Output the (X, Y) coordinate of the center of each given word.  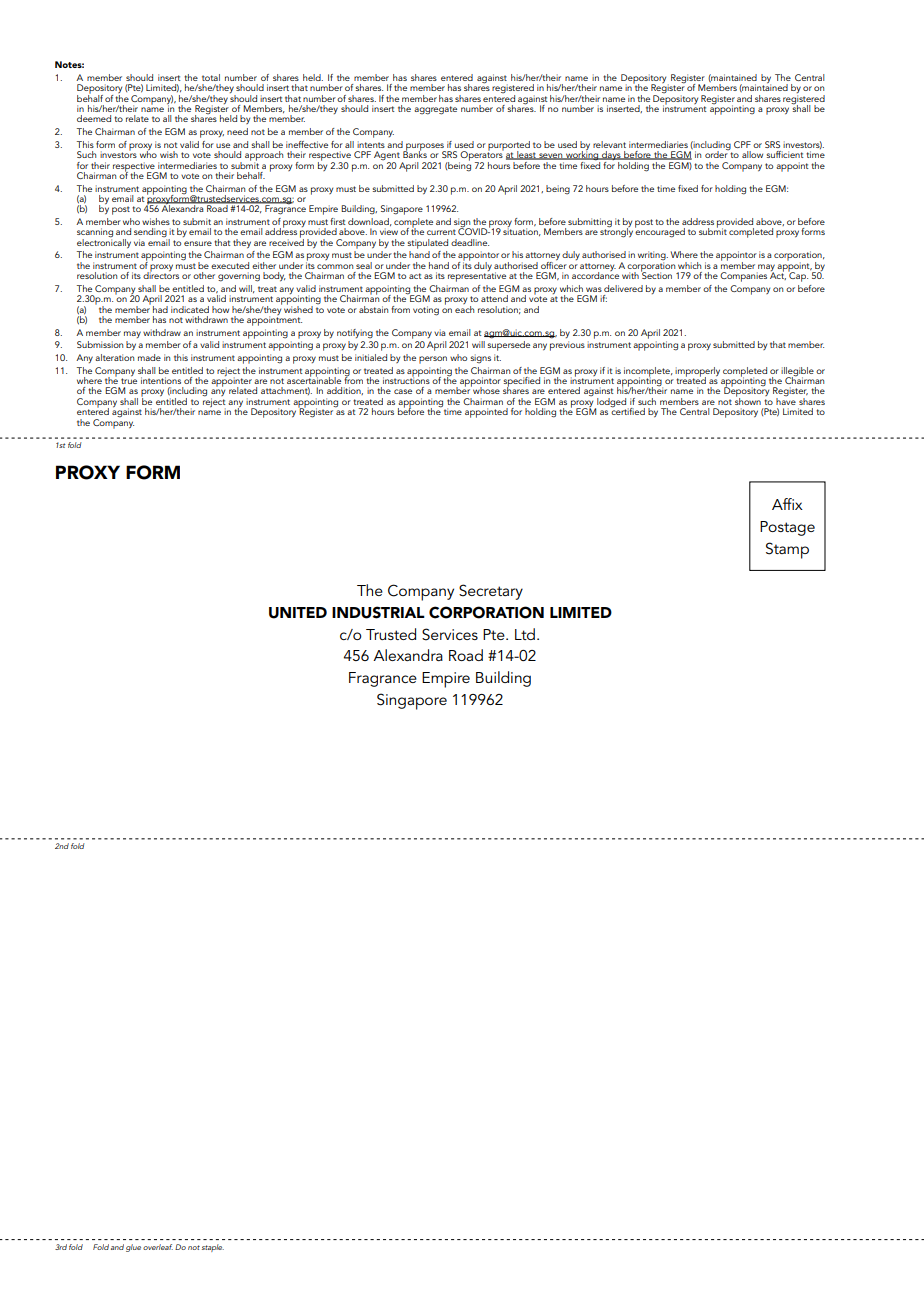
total (211, 77)
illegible (797, 372)
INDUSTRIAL (378, 612)
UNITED (298, 613)
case (403, 391)
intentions (161, 380)
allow (752, 154)
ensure (198, 243)
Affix (787, 504)
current (441, 232)
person (433, 360)
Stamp (787, 550)
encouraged (660, 232)
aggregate (435, 110)
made (149, 357)
